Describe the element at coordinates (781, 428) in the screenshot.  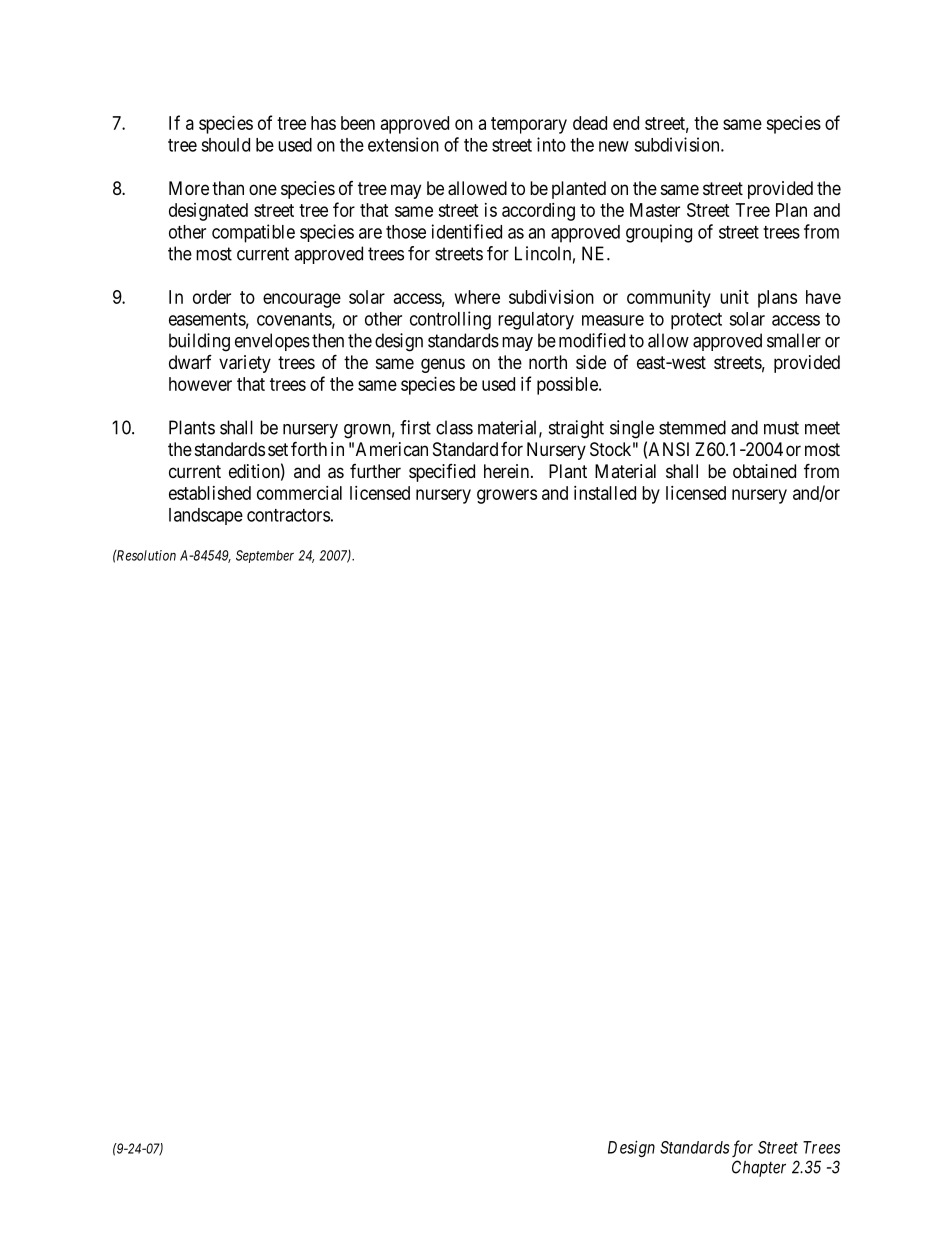
I see `must` at that location.
